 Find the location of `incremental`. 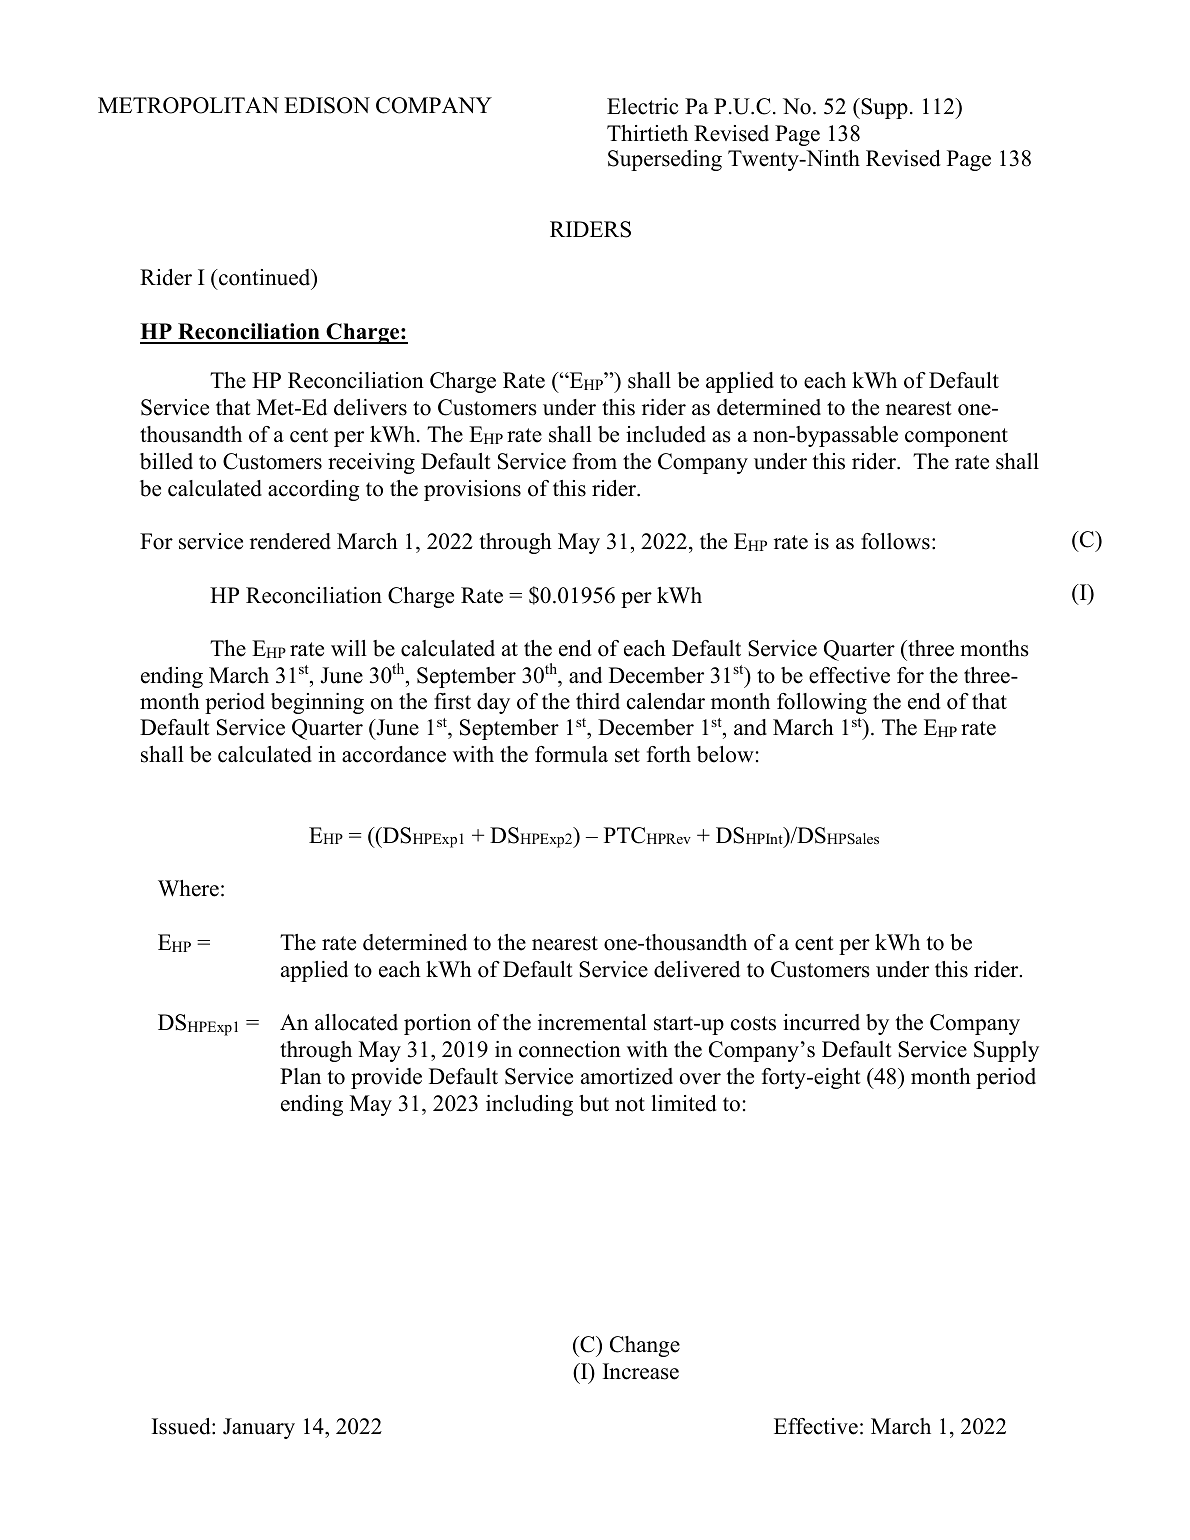

incremental is located at coordinates (592, 1022).
